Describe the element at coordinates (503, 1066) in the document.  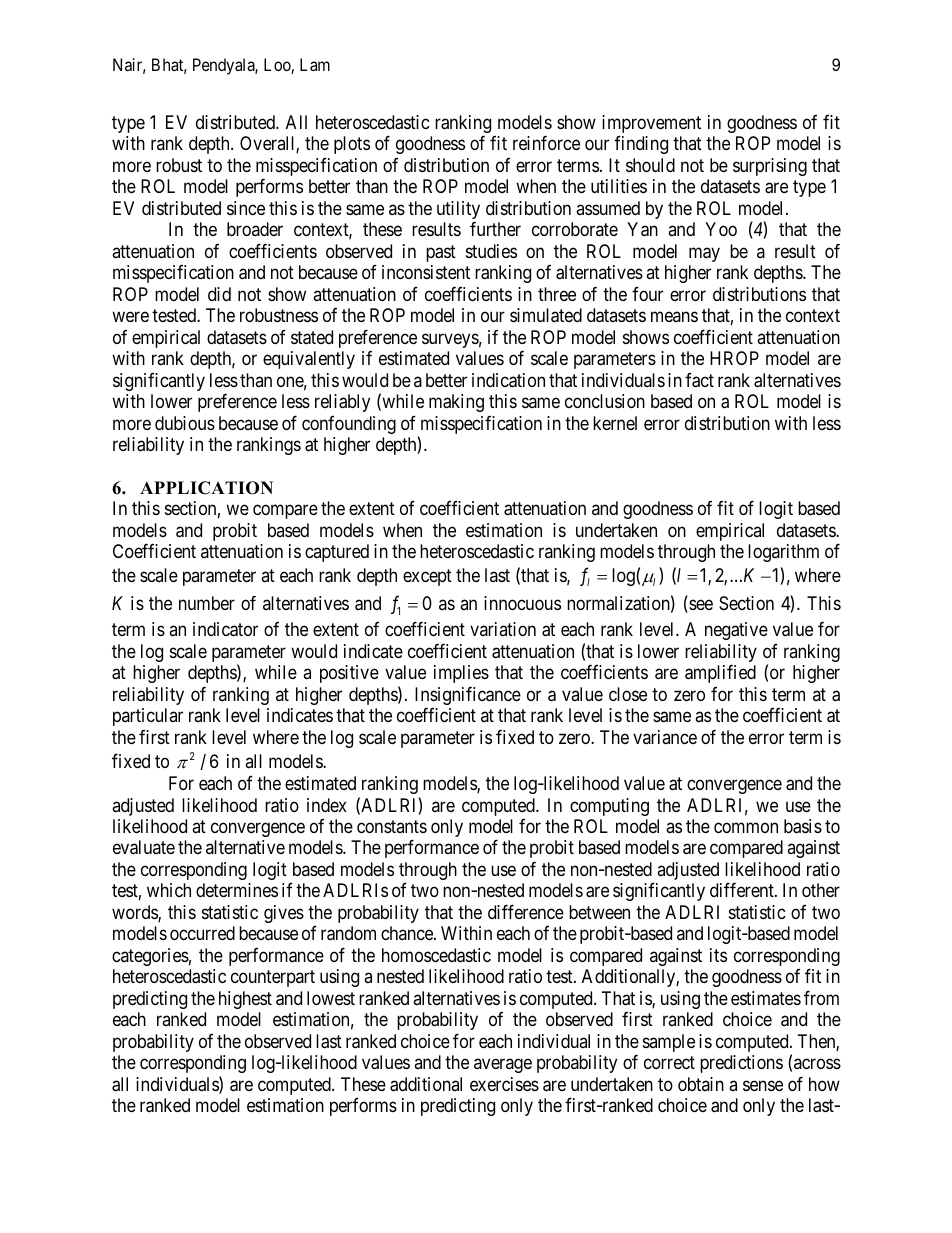
I see `average` at that location.
